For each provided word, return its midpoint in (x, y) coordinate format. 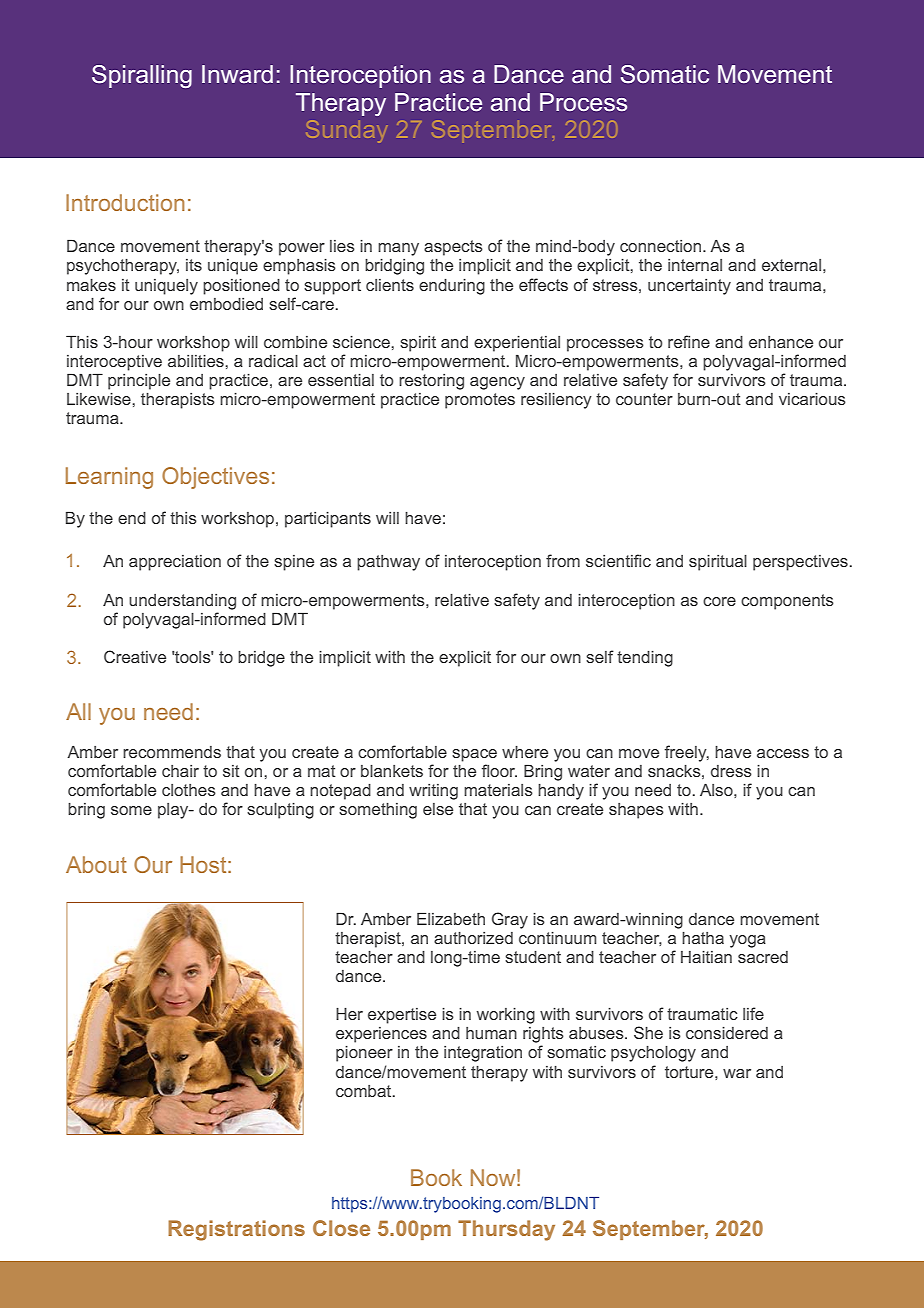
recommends (172, 752)
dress (731, 771)
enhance (781, 342)
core (719, 601)
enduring (452, 287)
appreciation (175, 563)
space (474, 755)
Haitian (706, 957)
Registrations (236, 1230)
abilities (196, 361)
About (96, 864)
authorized (473, 938)
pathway (388, 563)
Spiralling (142, 76)
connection (662, 246)
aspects (453, 248)
